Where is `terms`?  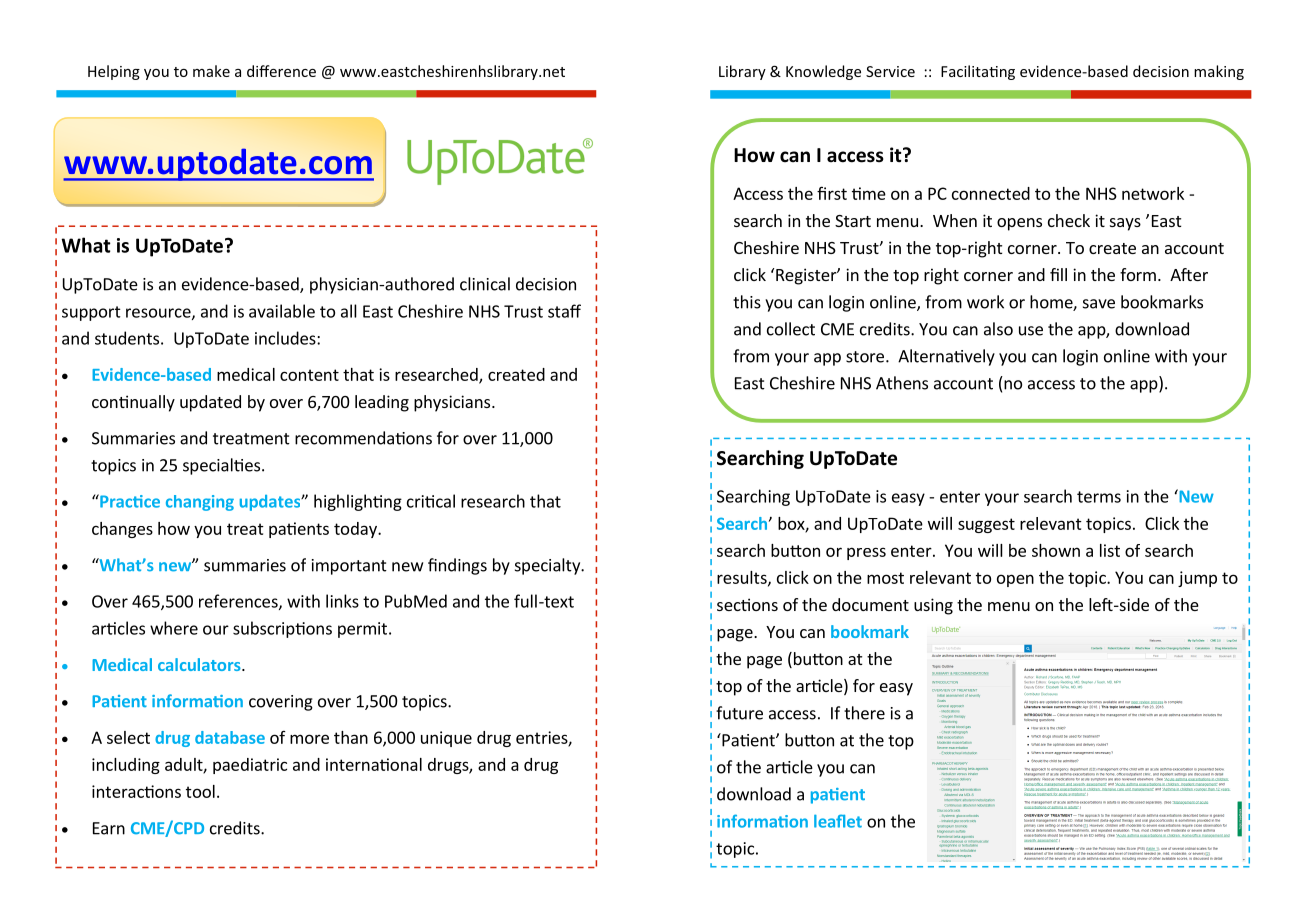 terms is located at coordinates (1099, 497).
